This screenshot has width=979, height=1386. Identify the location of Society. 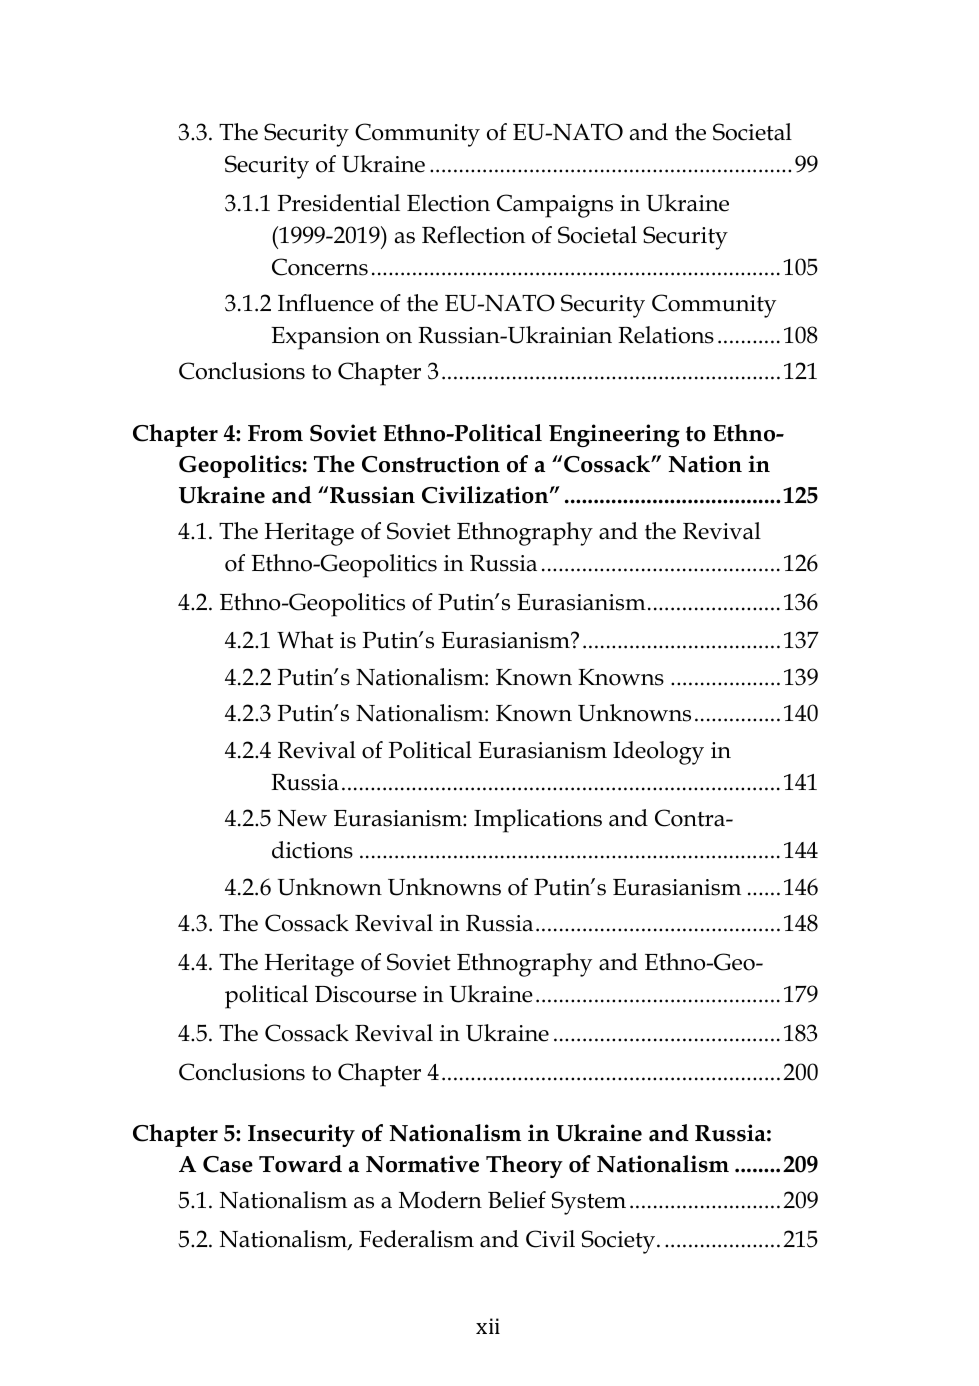
(620, 1242).
